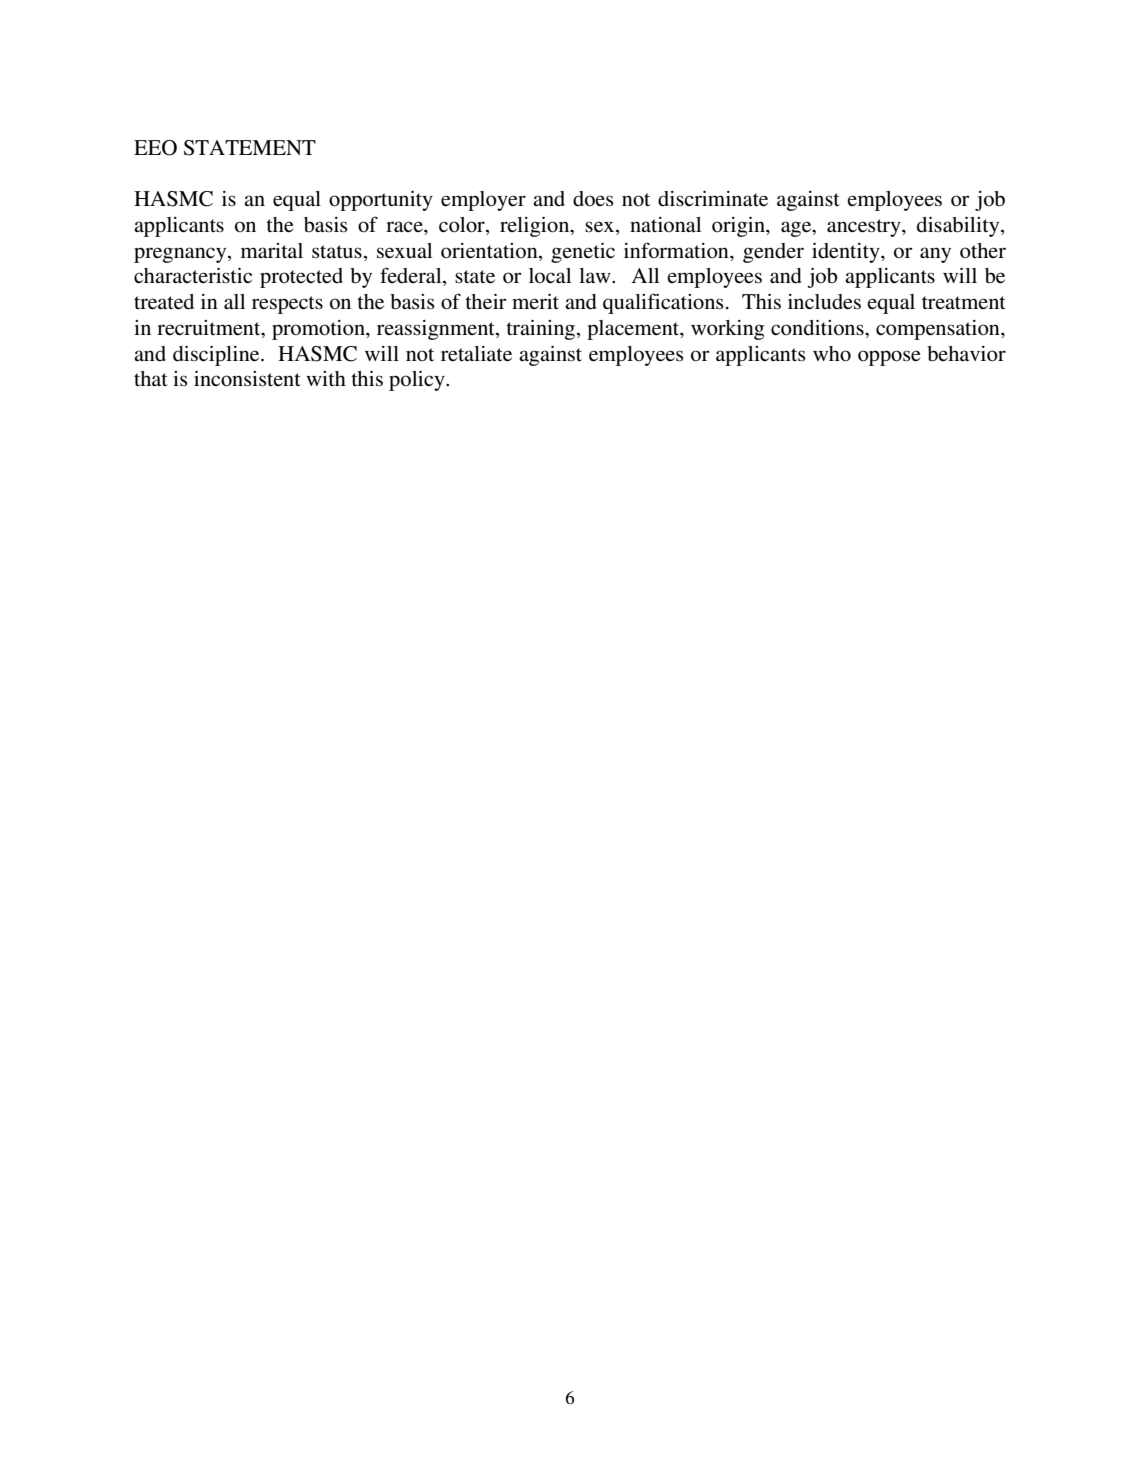 Image resolution: width=1140 pixels, height=1475 pixels. Describe the element at coordinates (418, 381) in the page. I see `policy` at that location.
